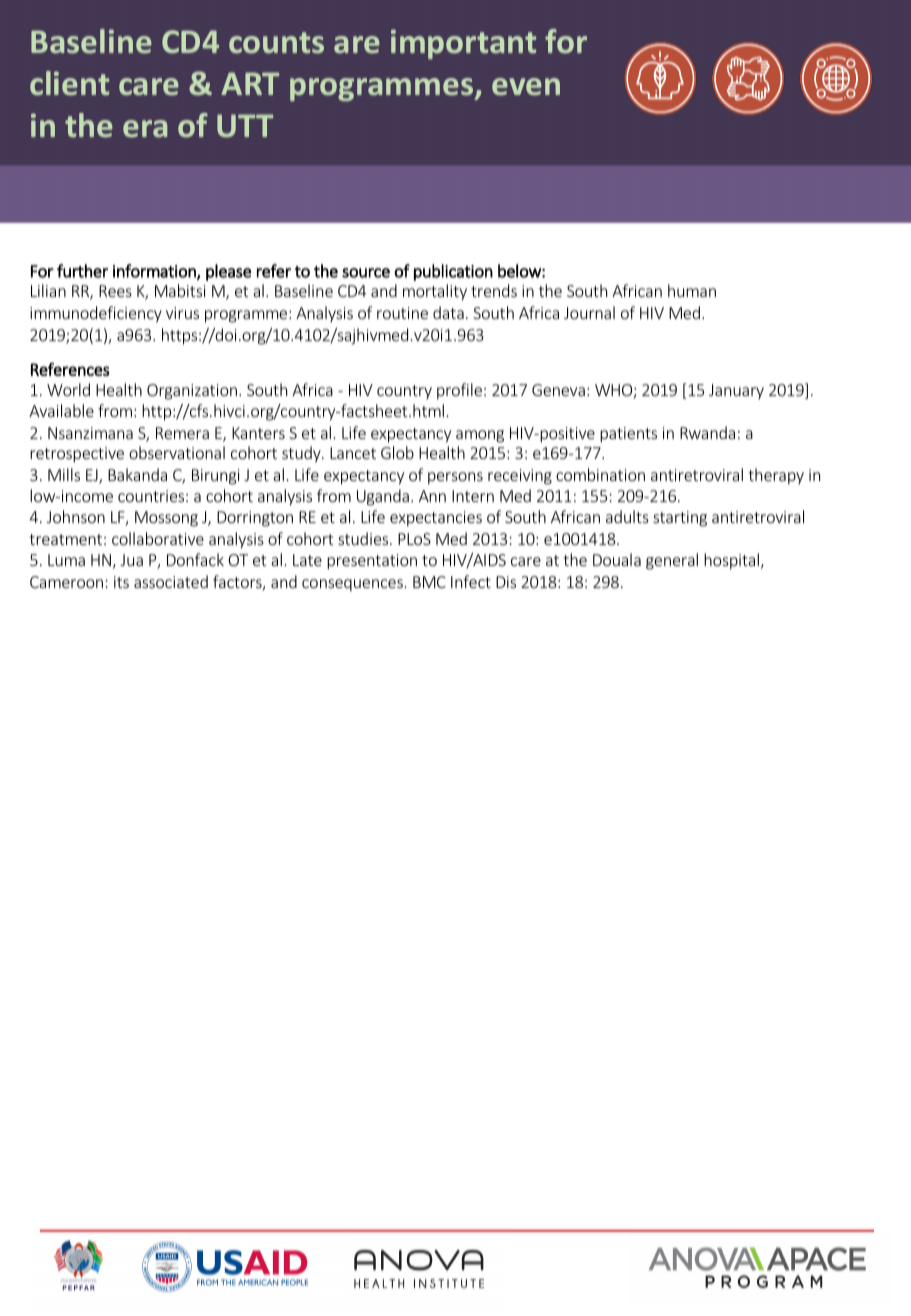 This image has height=1316, width=911. Describe the element at coordinates (453, 272) in the image. I see `publication` at that location.
